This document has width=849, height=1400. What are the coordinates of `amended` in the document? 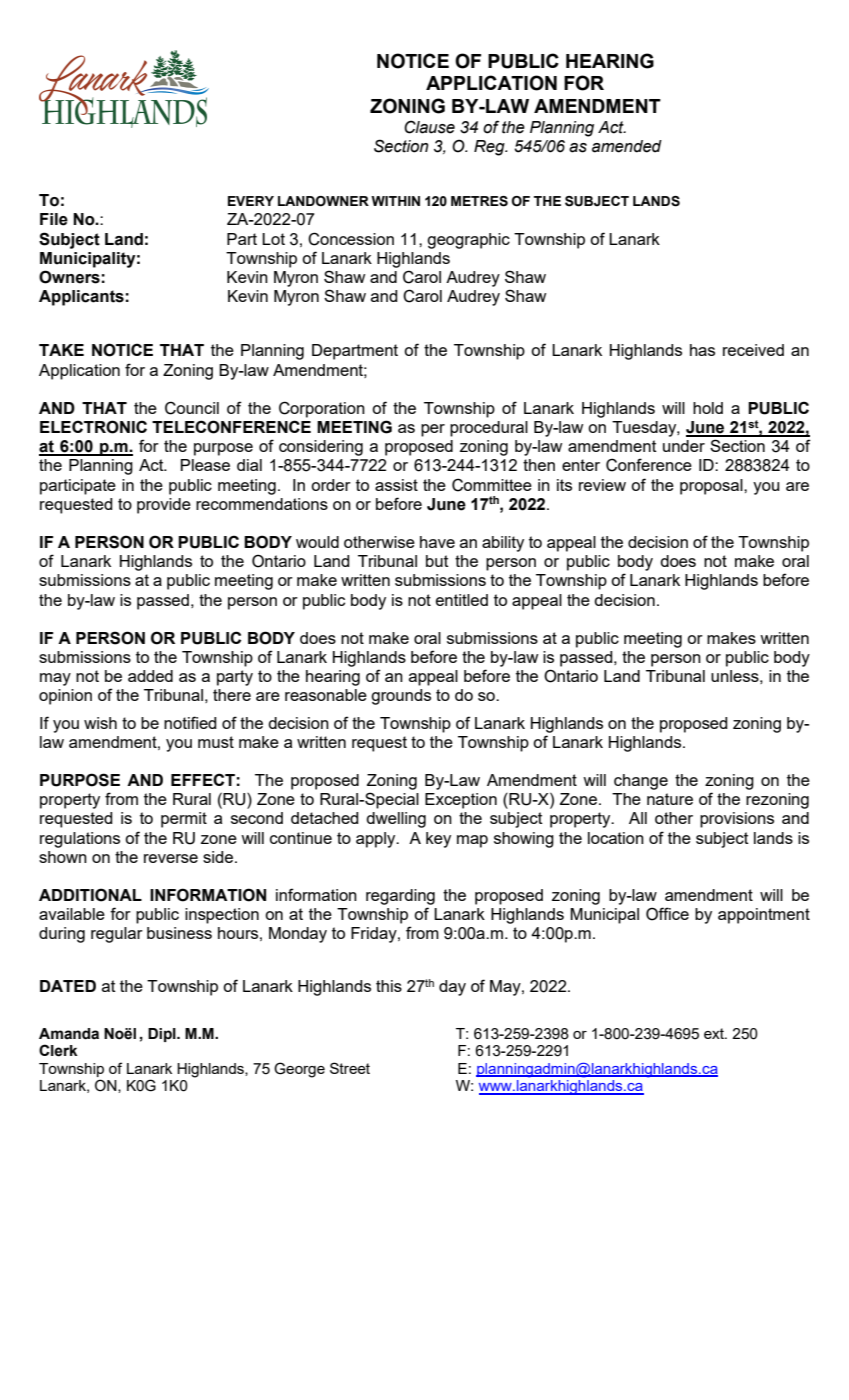 It's located at (627, 146).
